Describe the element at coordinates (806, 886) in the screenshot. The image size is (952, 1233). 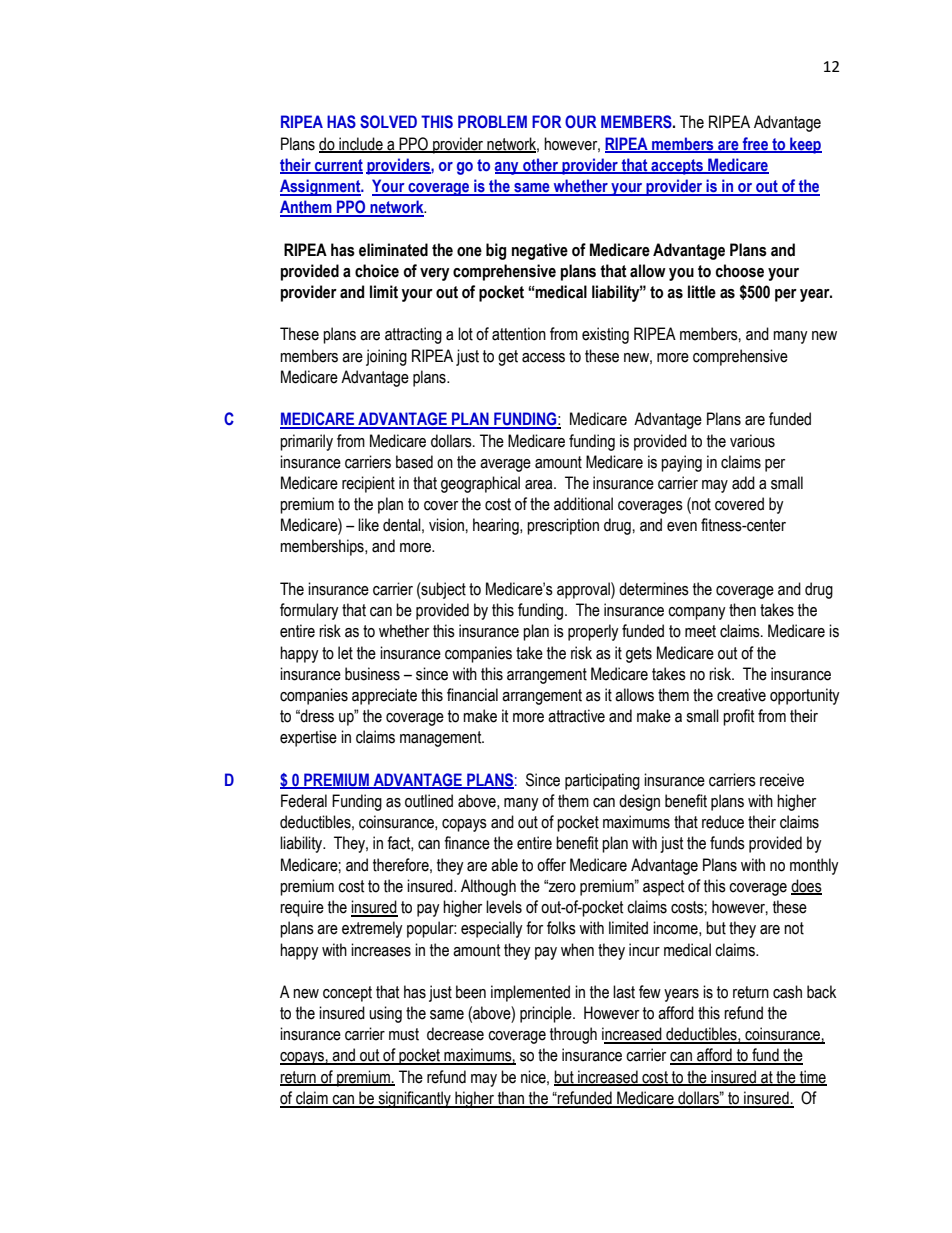
I see `does` at that location.
